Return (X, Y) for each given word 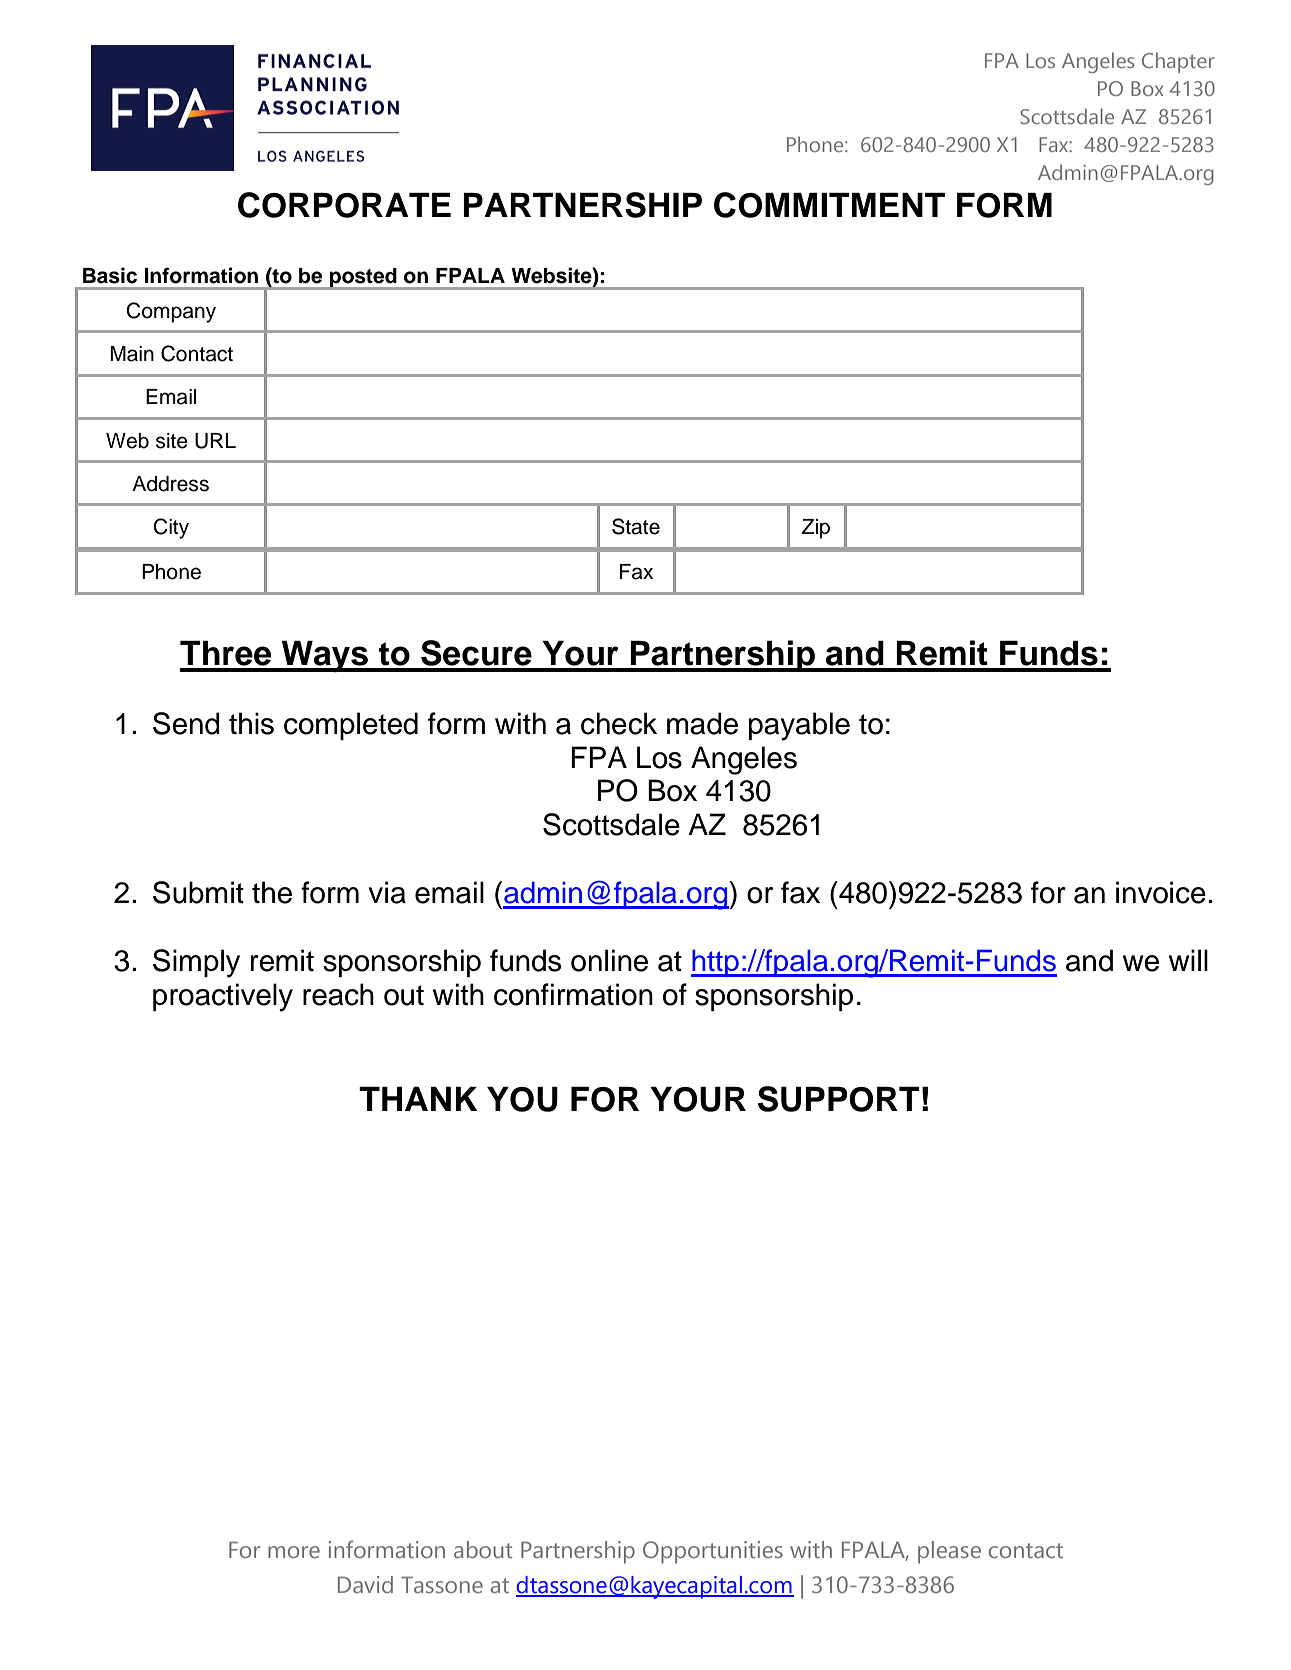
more (294, 1552)
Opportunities (713, 1552)
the (272, 892)
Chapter (1178, 62)
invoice (1161, 892)
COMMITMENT (829, 205)
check (619, 723)
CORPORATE (344, 205)
